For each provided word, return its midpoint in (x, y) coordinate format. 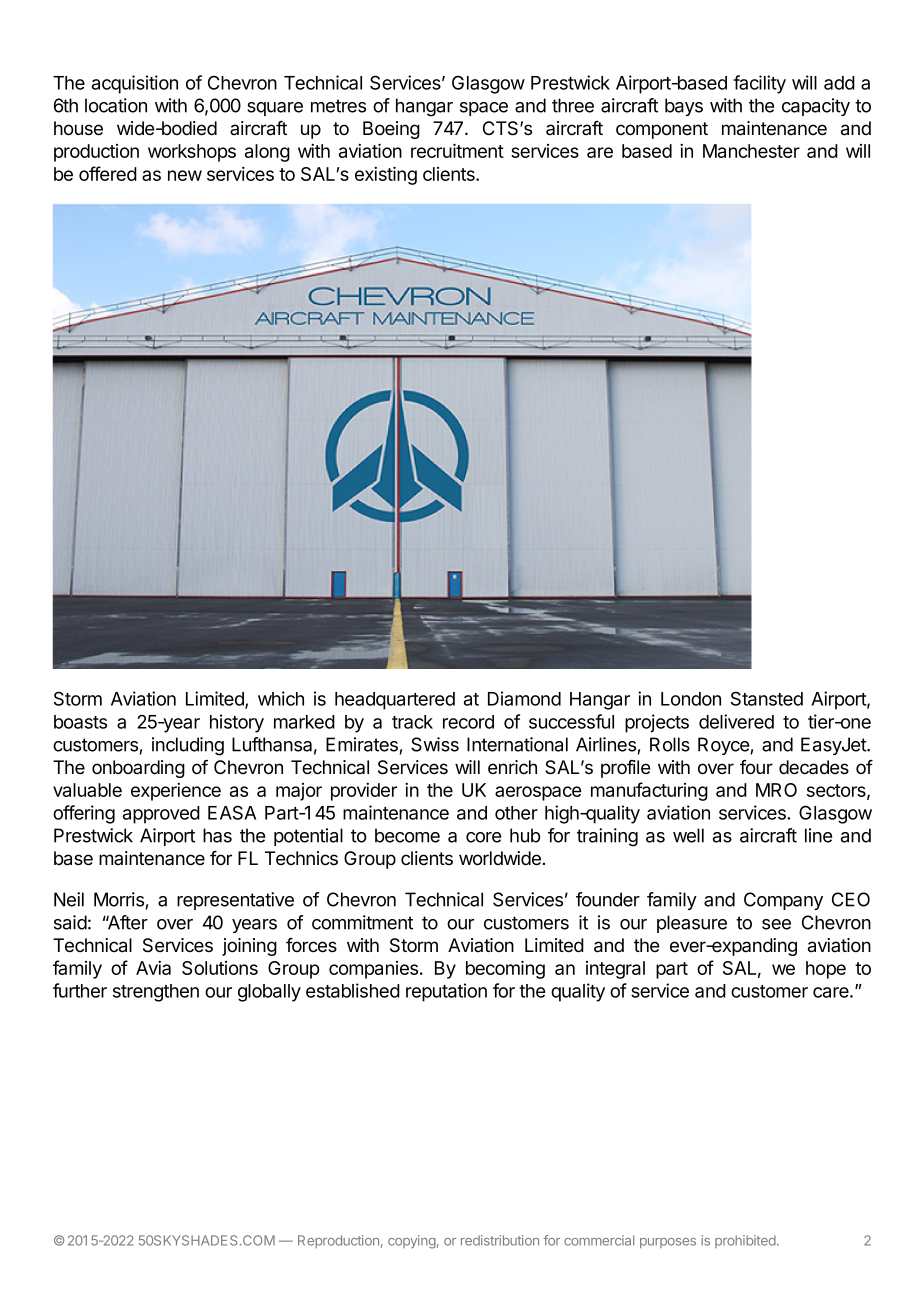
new (185, 175)
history (237, 723)
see (776, 924)
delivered (736, 721)
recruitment (457, 150)
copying (412, 1242)
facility (759, 84)
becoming (505, 969)
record (468, 722)
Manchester (751, 151)
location (116, 105)
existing (386, 175)
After (126, 922)
